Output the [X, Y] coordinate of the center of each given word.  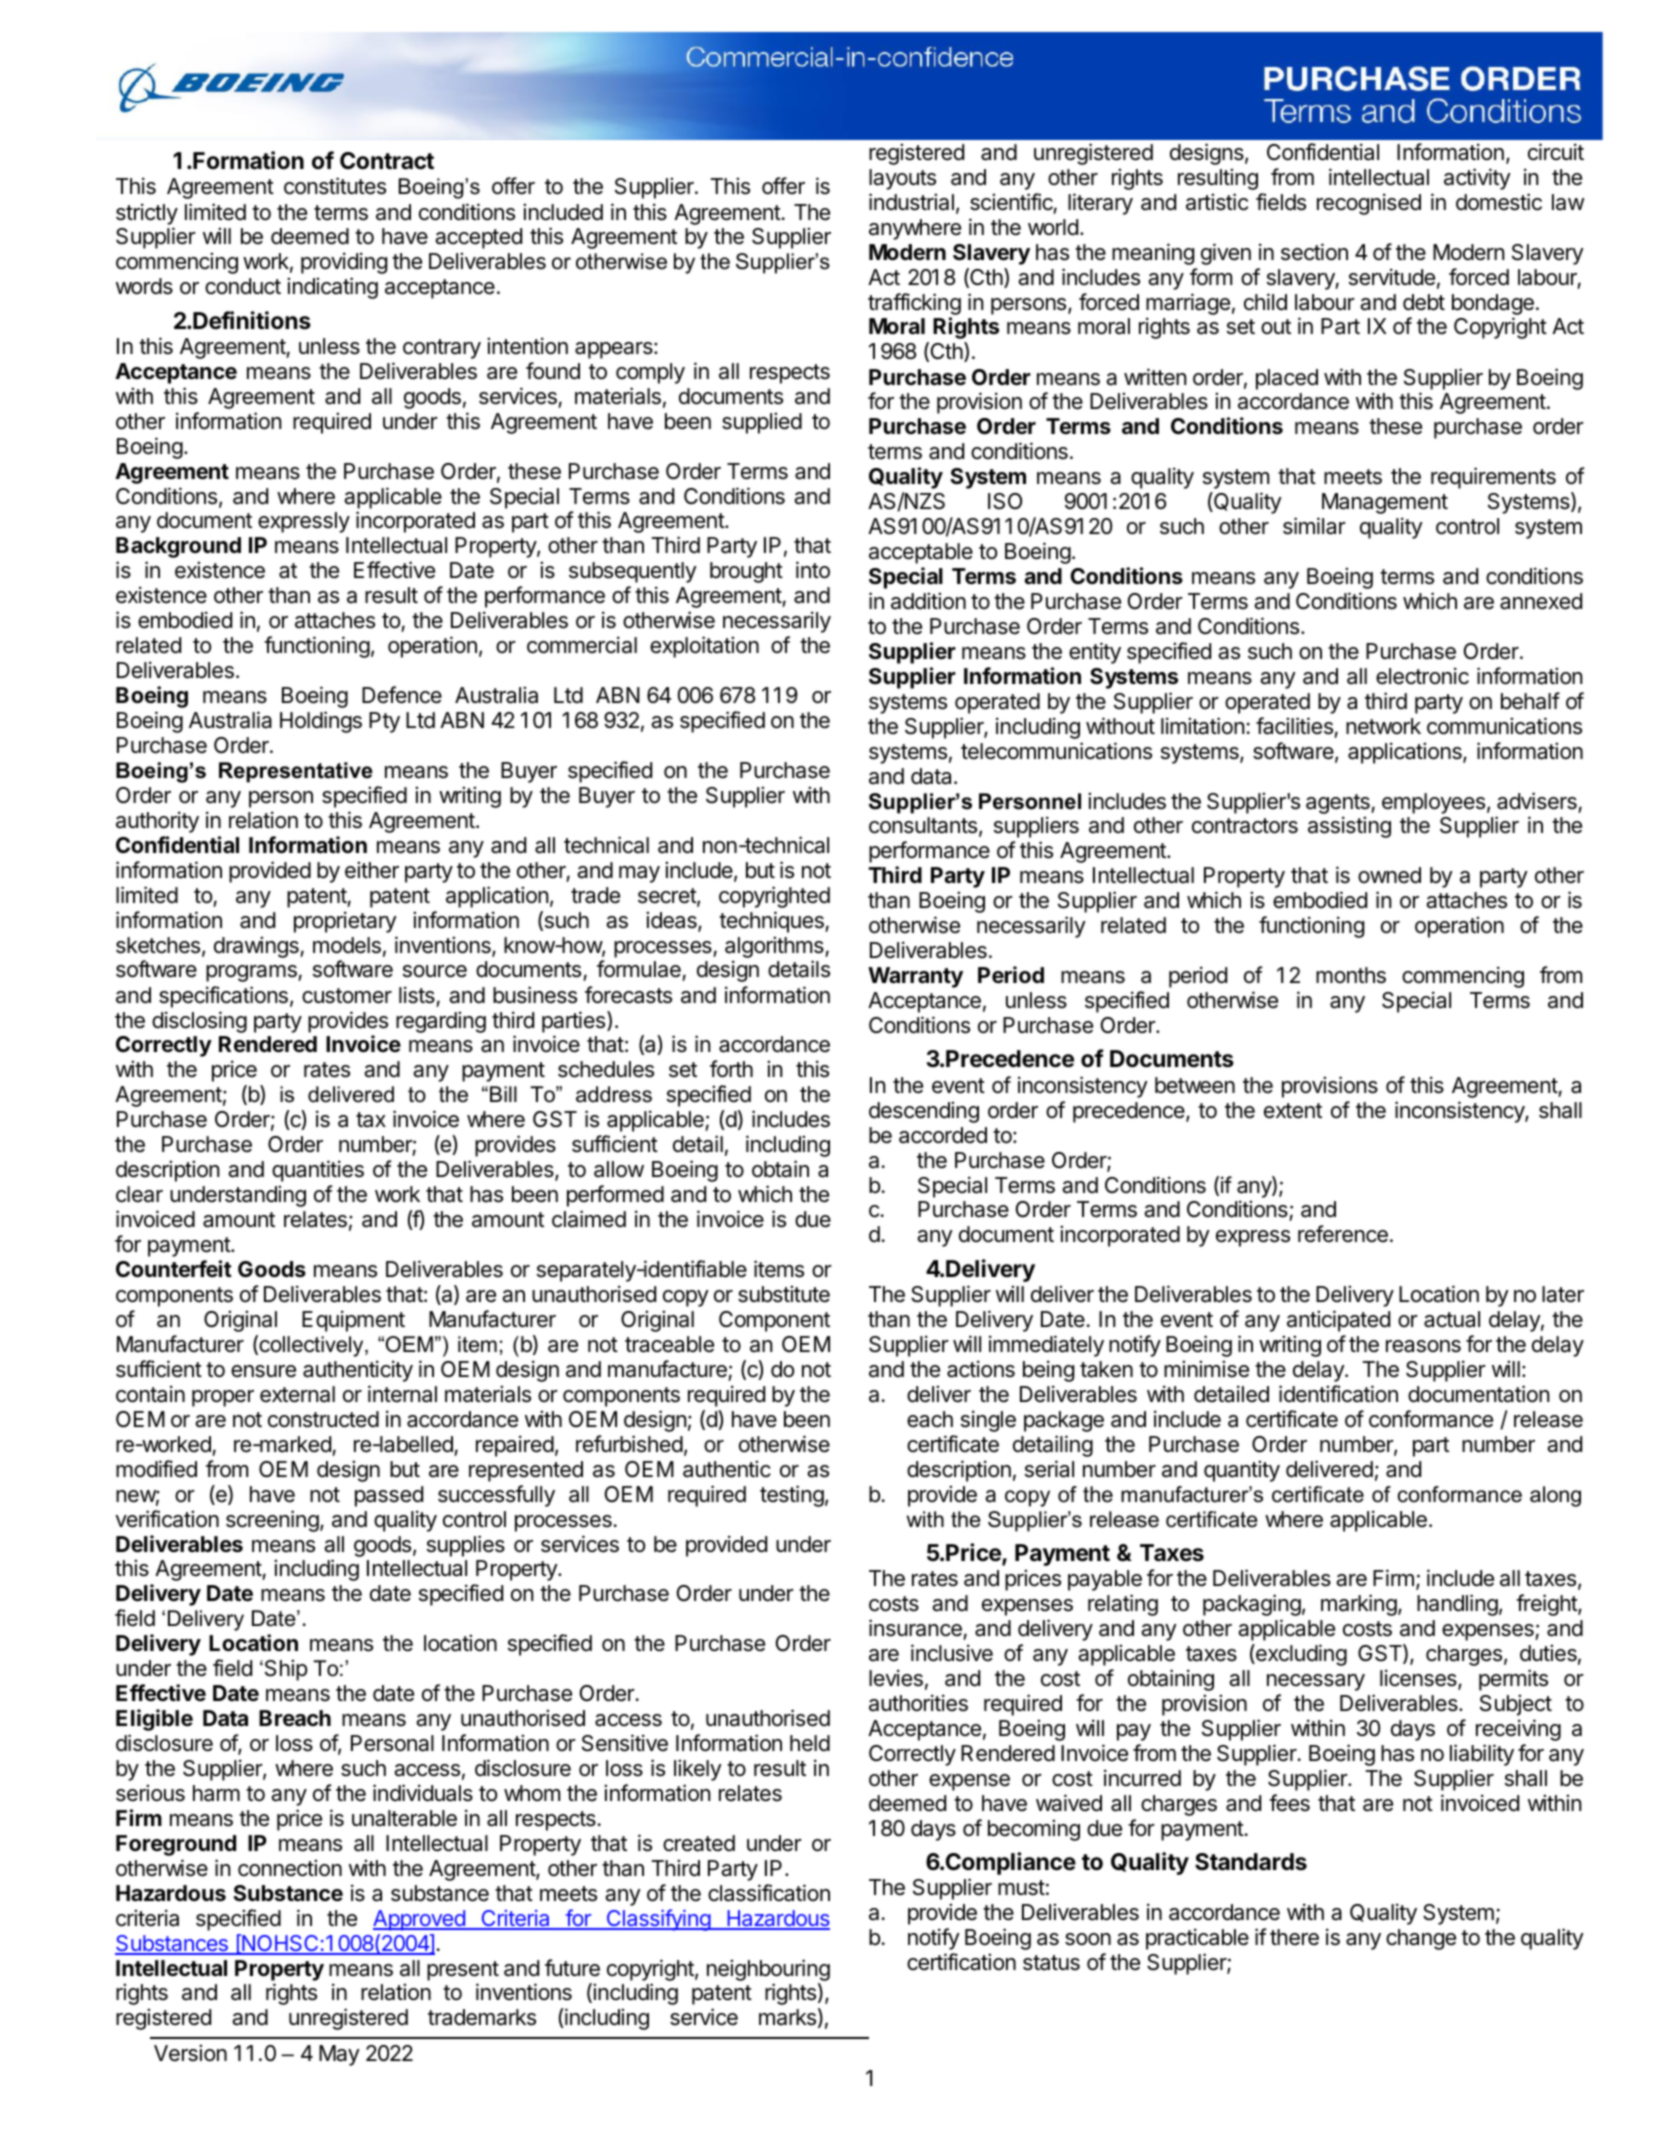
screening [272, 1521]
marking [1359, 1605]
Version [190, 2053]
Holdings [321, 722]
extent [1293, 1111]
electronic [1422, 676]
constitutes [335, 186]
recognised [1369, 204]
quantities [318, 1171]
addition [928, 601]
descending [924, 1112]
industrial [911, 202]
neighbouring [768, 1970]
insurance [915, 1628]
